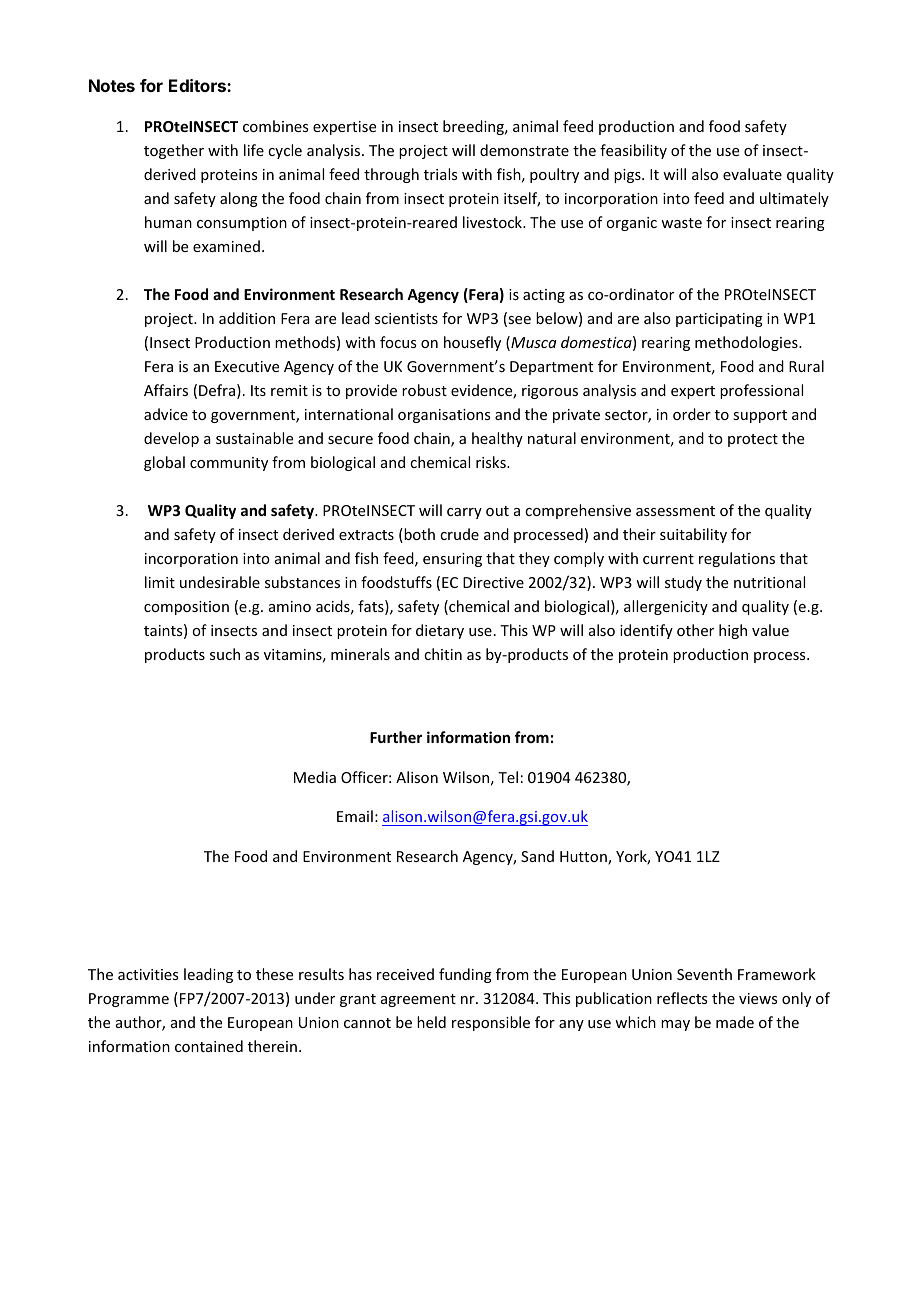 The image size is (924, 1308). What do you see at coordinates (752, 174) in the image?
I see `evaluate` at bounding box center [752, 174].
